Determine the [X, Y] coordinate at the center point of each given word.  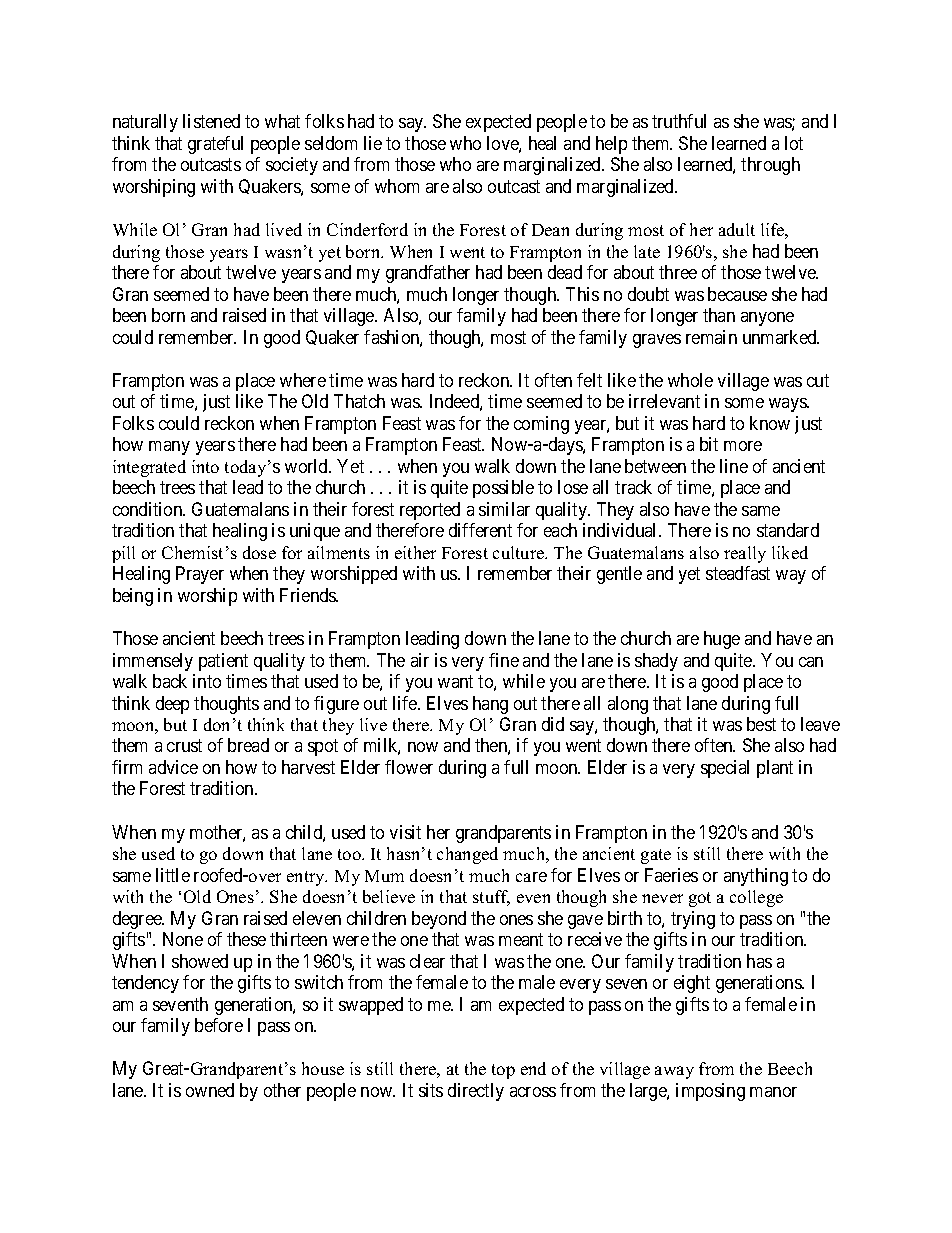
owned [210, 1090]
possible [503, 489]
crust [184, 746]
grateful [215, 145]
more [743, 446]
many [169, 448]
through [770, 166]
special [725, 769]
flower [409, 767]
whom [397, 186]
